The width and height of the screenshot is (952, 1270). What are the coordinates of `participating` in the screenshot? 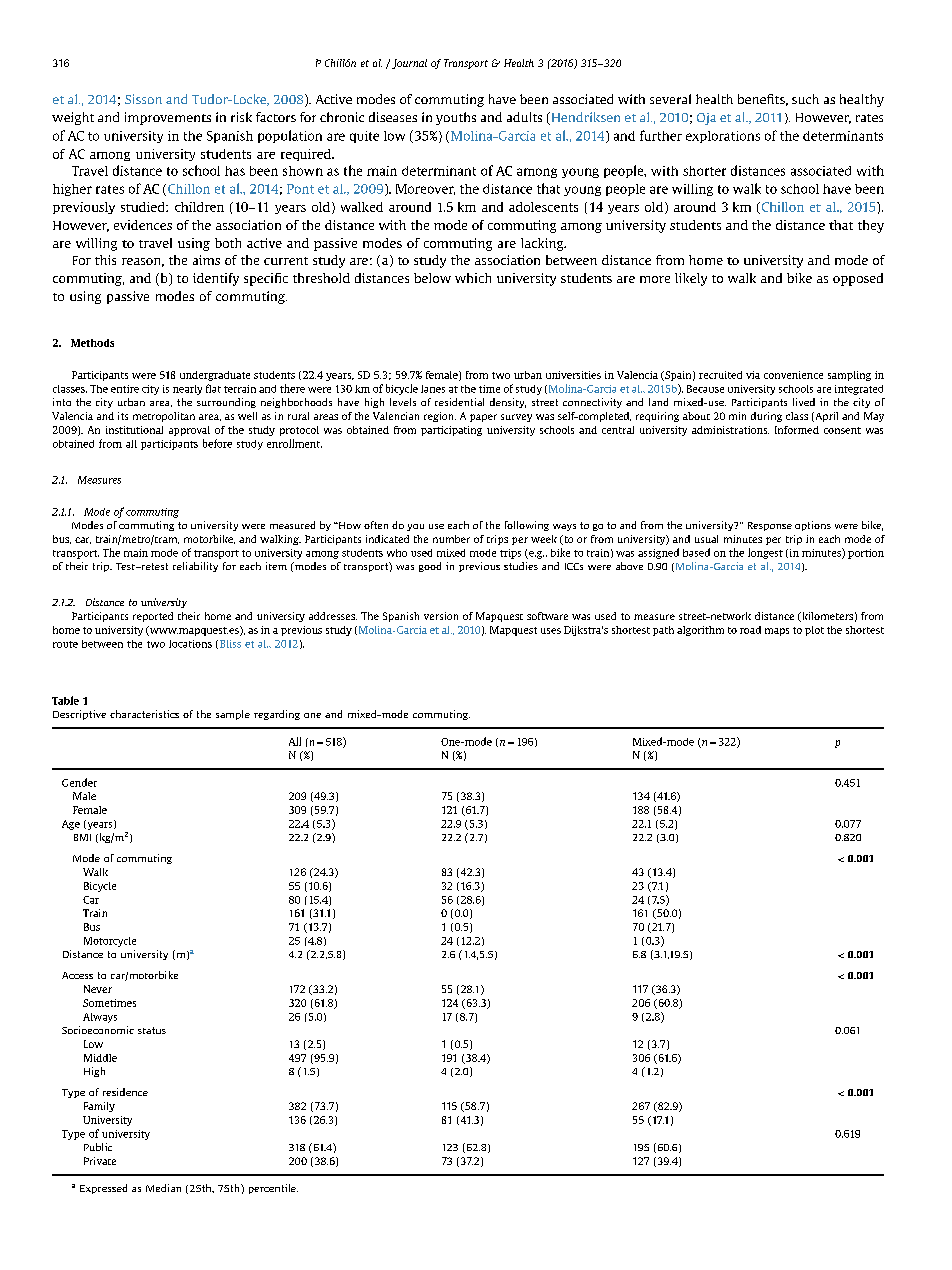 It's located at (451, 431).
